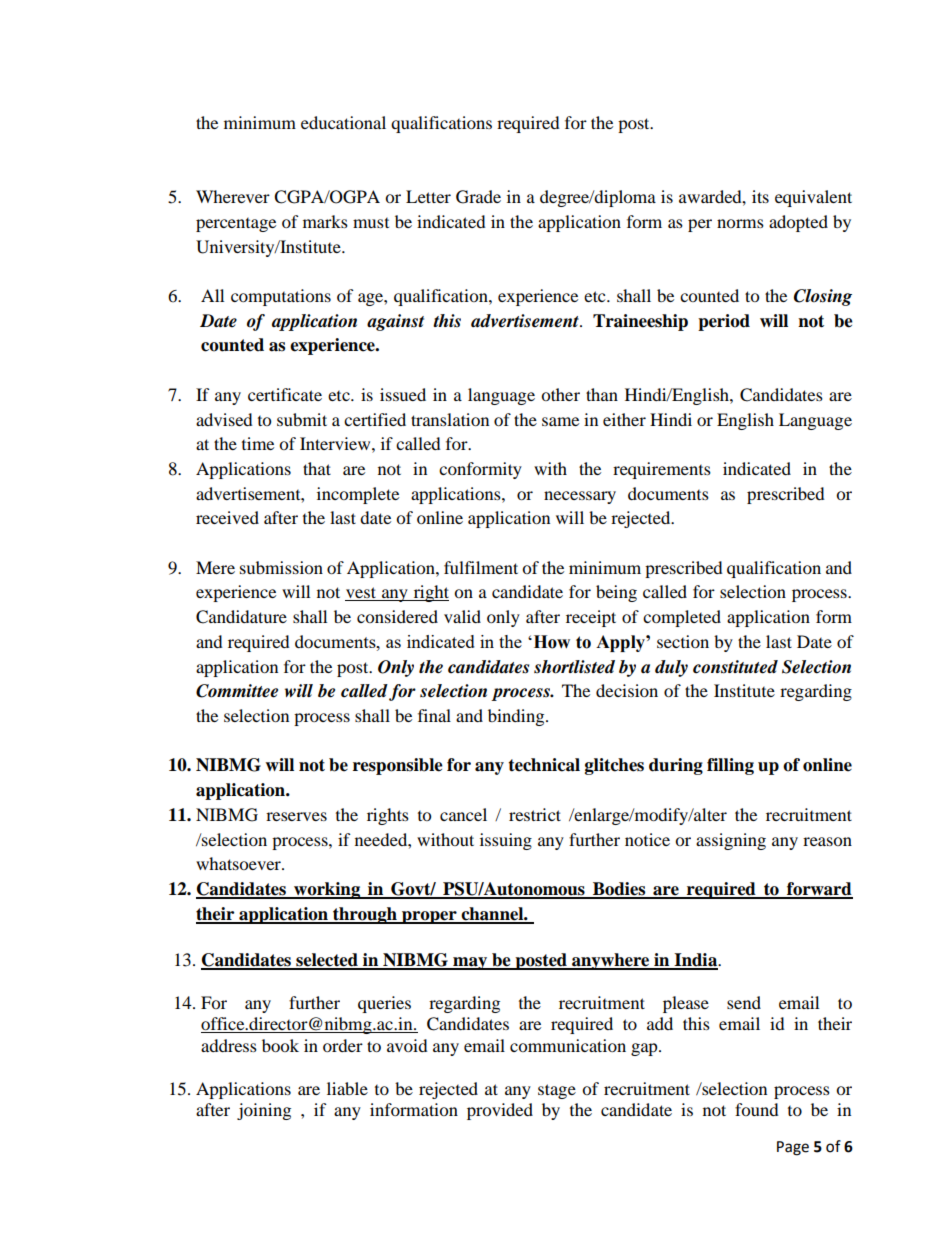 The width and height of the screenshot is (952, 1233). I want to click on educational, so click(343, 122).
